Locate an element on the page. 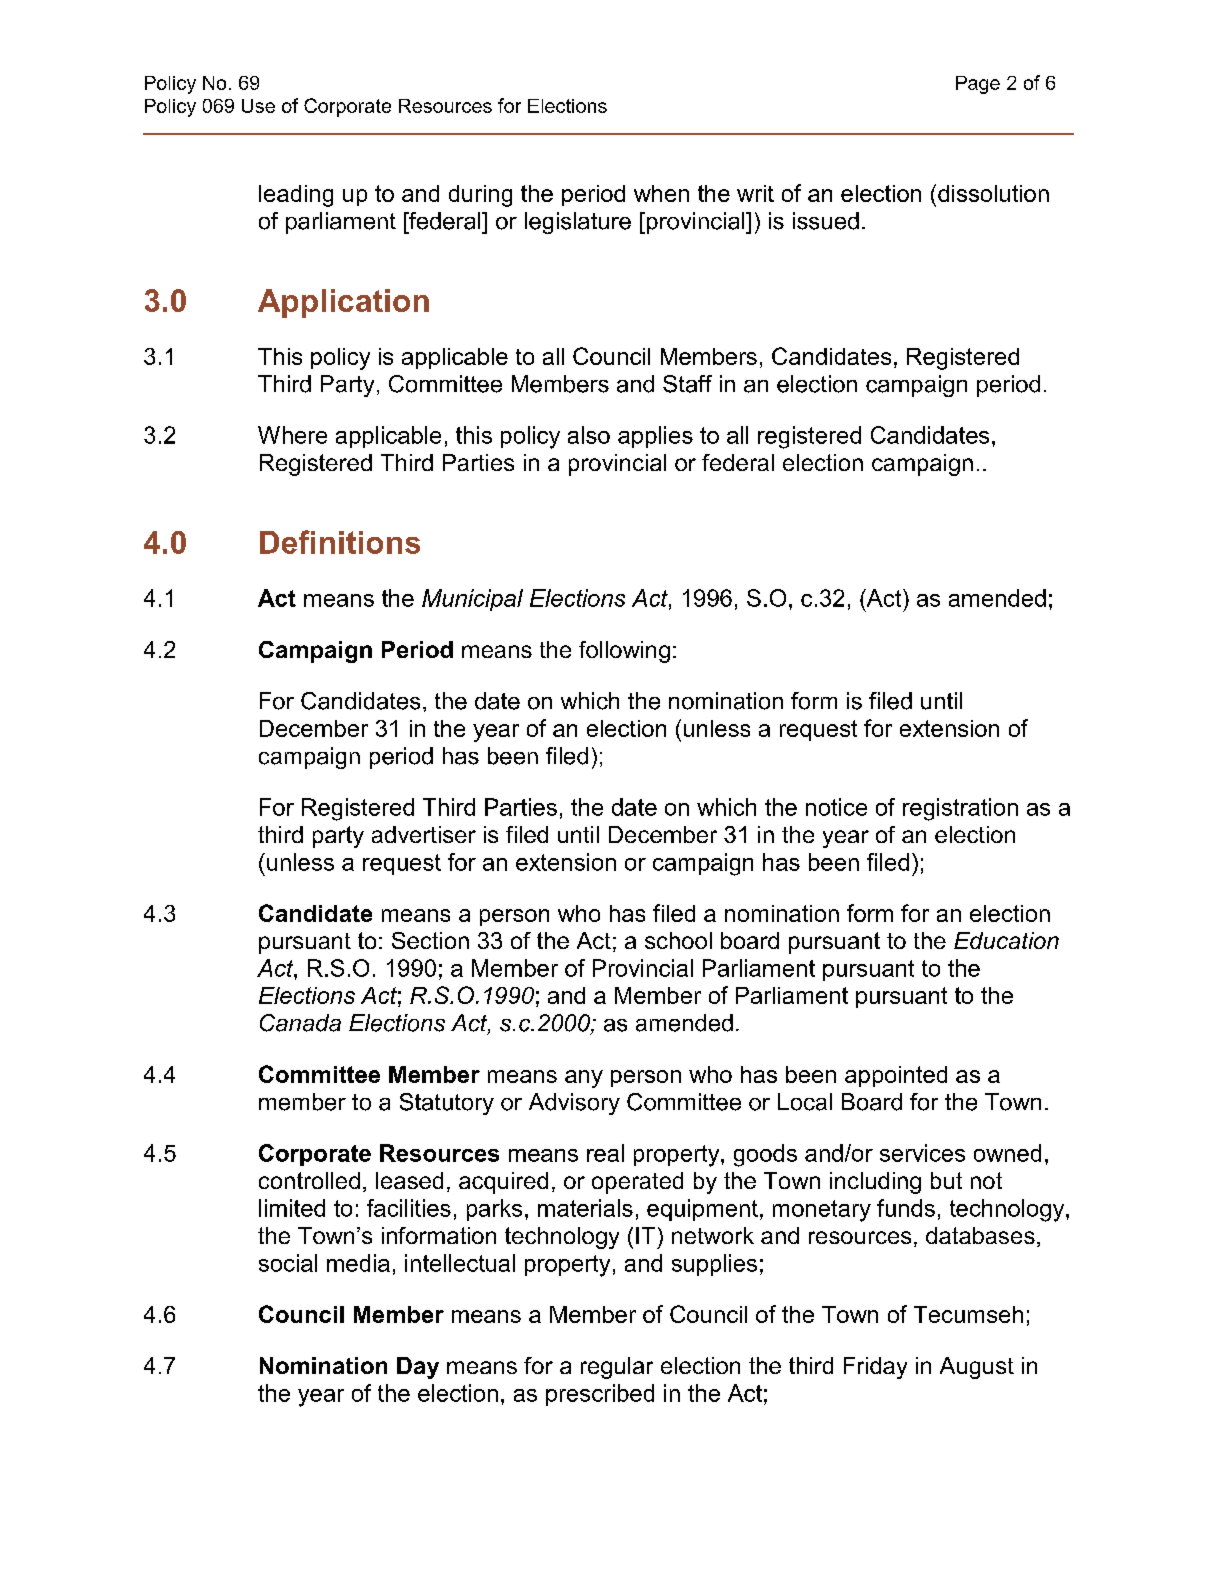 The width and height of the page is (1217, 1575). media is located at coordinates (358, 1263).
